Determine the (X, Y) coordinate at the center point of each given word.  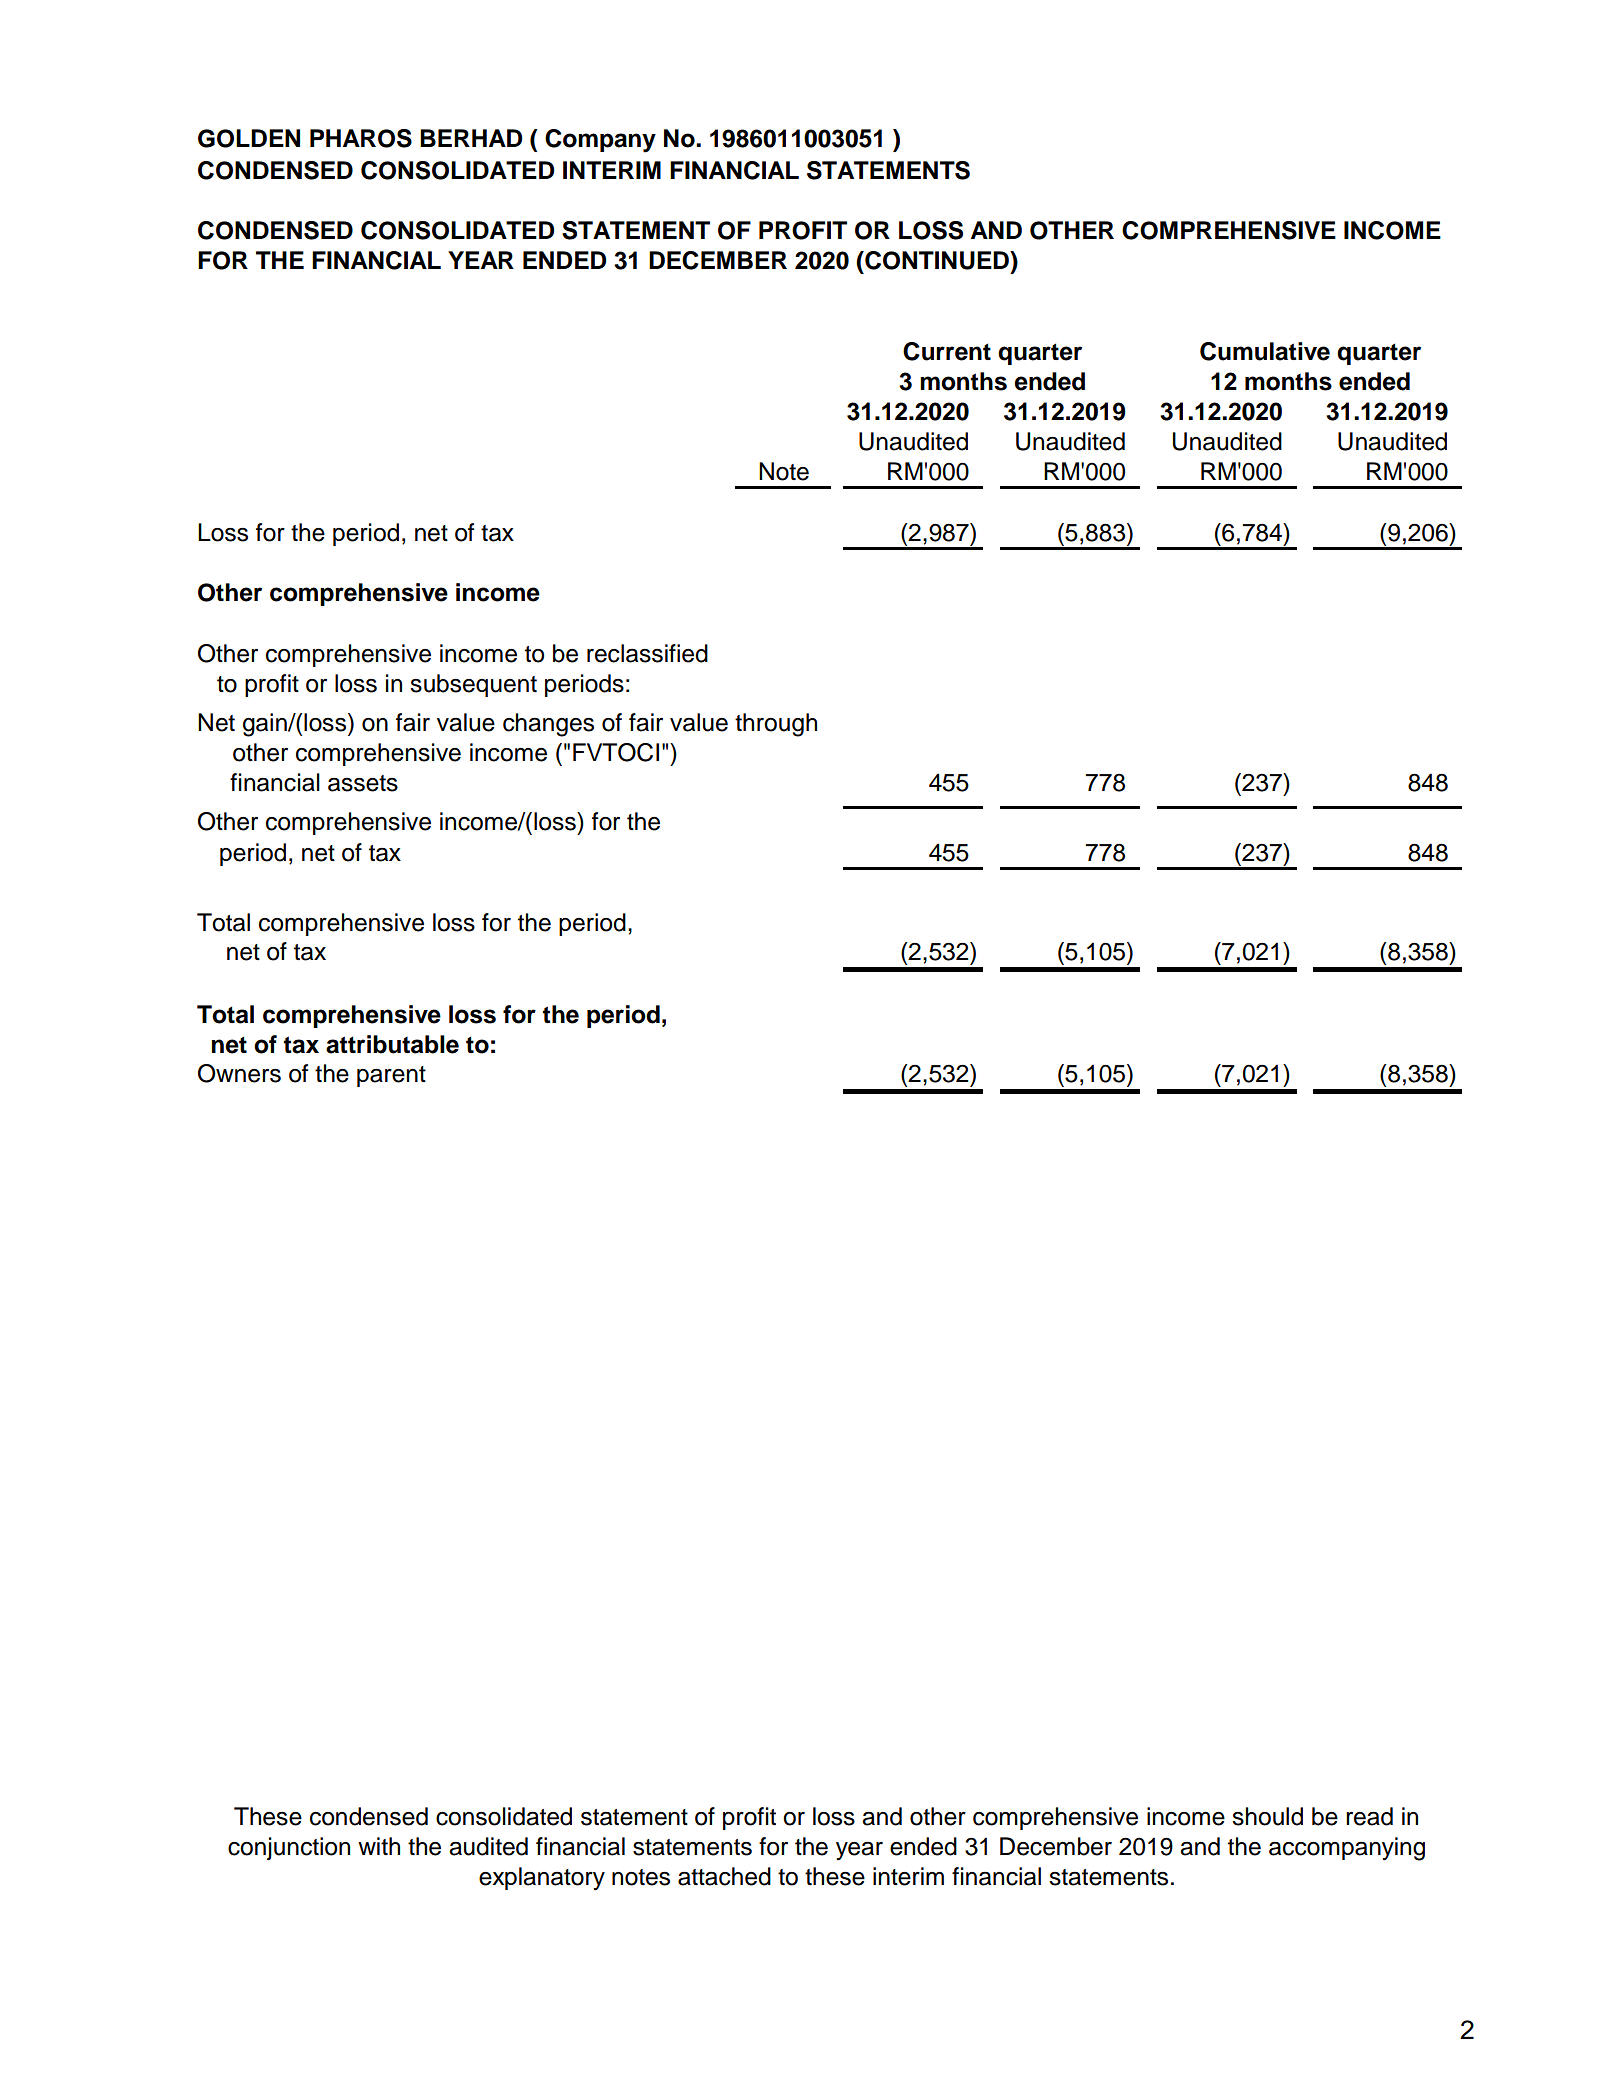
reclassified (647, 653)
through (776, 725)
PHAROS (361, 138)
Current (947, 351)
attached (724, 1876)
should (1267, 1816)
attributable (392, 1044)
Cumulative (1265, 351)
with (379, 1846)
